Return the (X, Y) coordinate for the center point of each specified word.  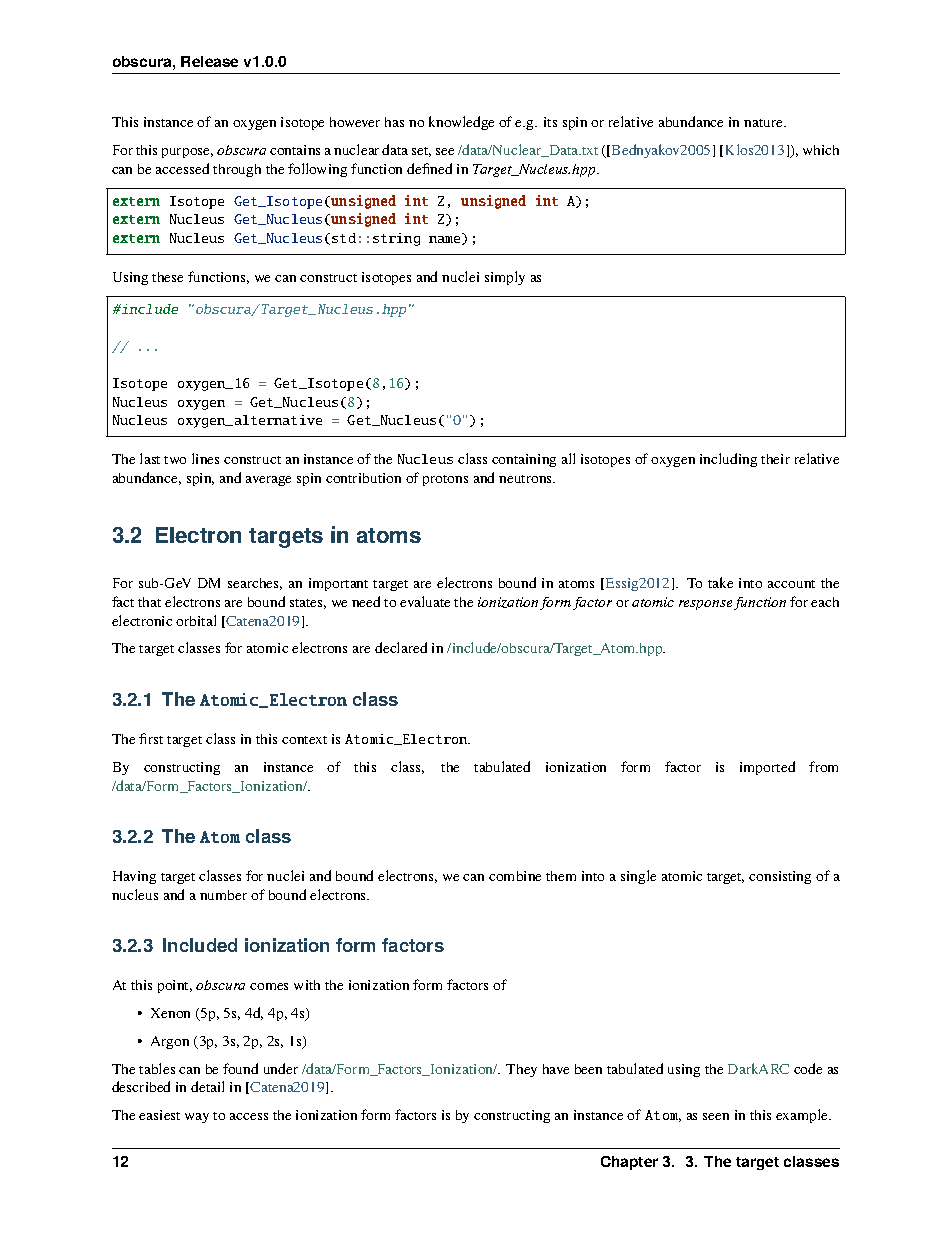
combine (515, 876)
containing (524, 460)
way (197, 1118)
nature (764, 123)
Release (209, 61)
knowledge (461, 123)
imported (767, 768)
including (728, 460)
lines (205, 458)
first (151, 738)
